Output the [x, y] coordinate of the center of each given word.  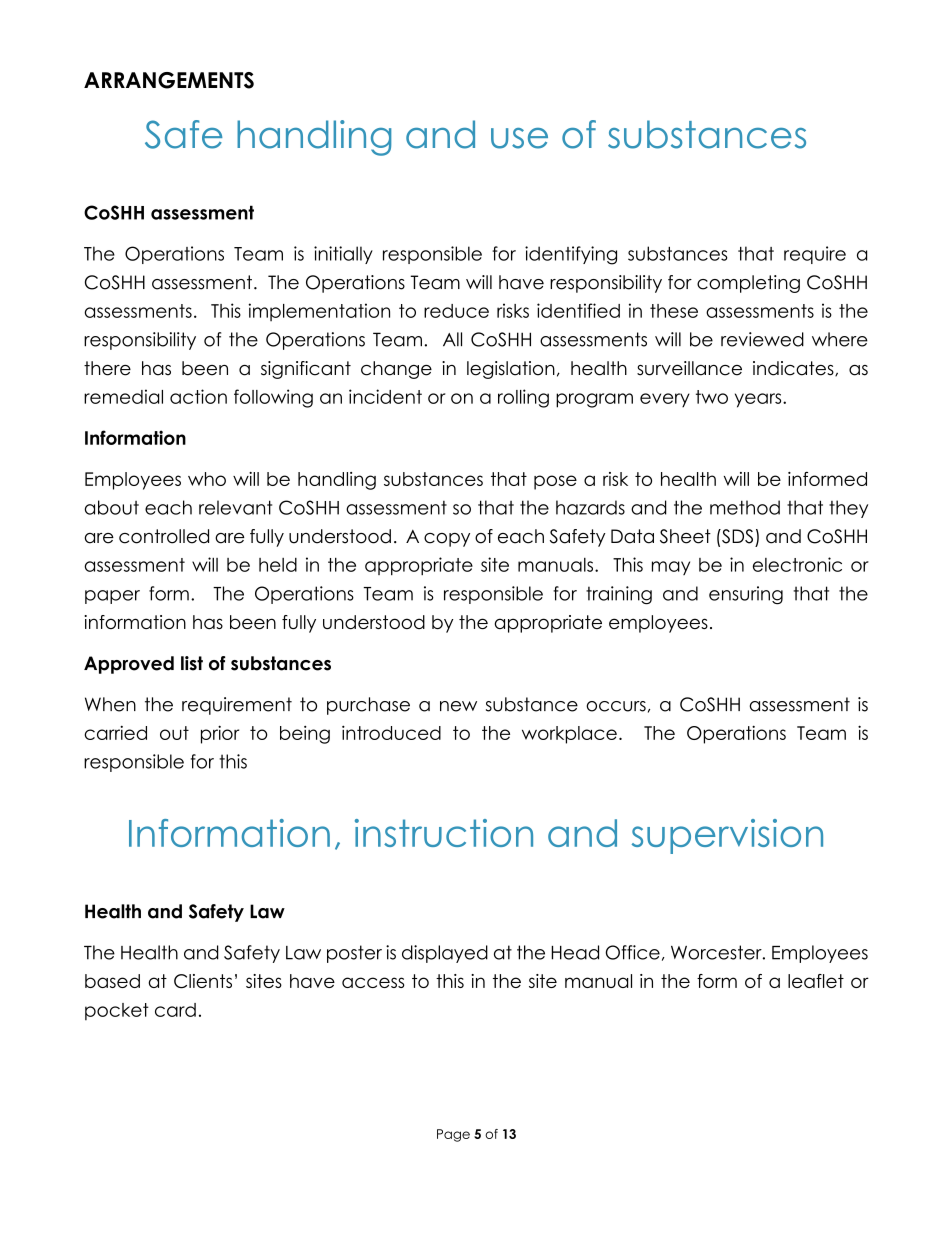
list [192, 663]
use [519, 138]
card [175, 1010]
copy [447, 540]
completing [748, 284]
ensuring [746, 595]
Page [453, 1135]
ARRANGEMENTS [169, 80]
